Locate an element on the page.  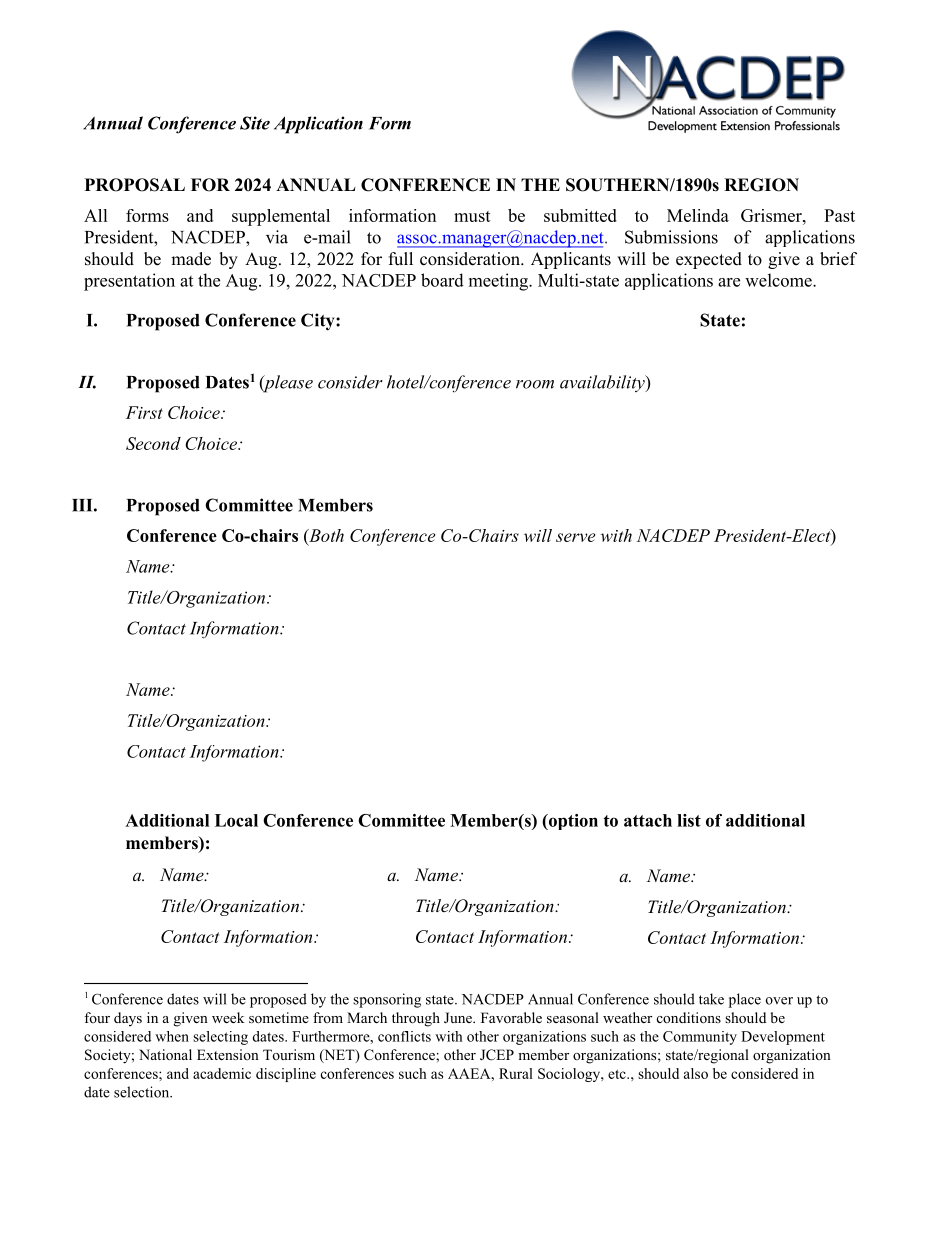
place is located at coordinates (745, 1000).
